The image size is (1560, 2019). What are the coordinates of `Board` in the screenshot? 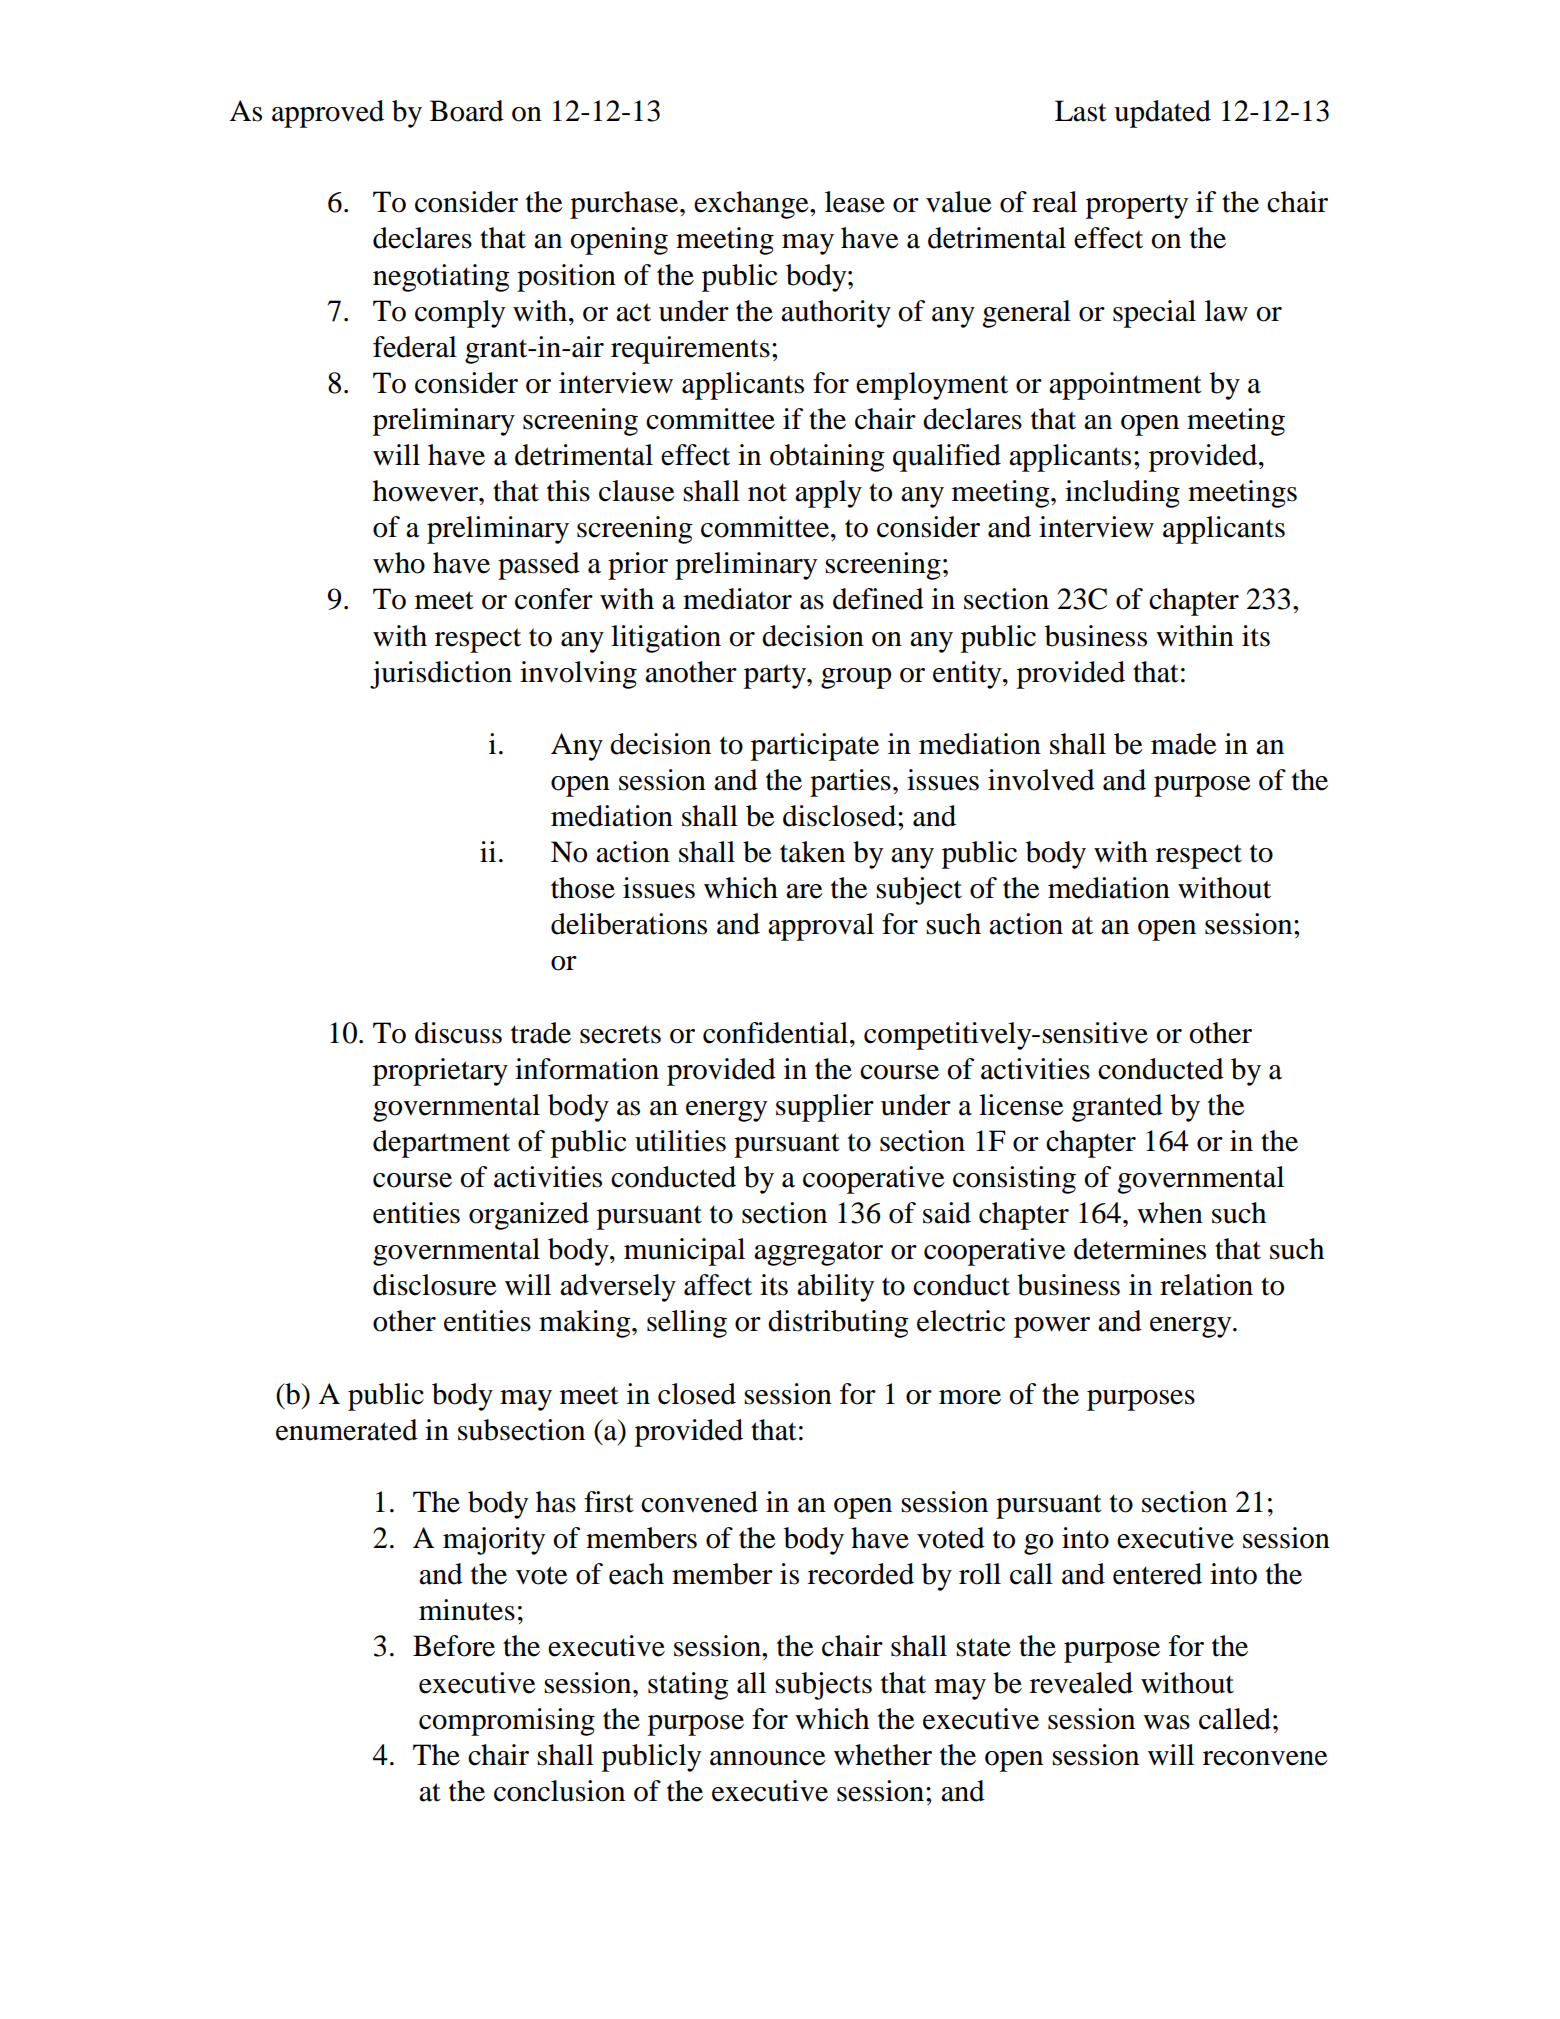 It's located at (467, 111).
